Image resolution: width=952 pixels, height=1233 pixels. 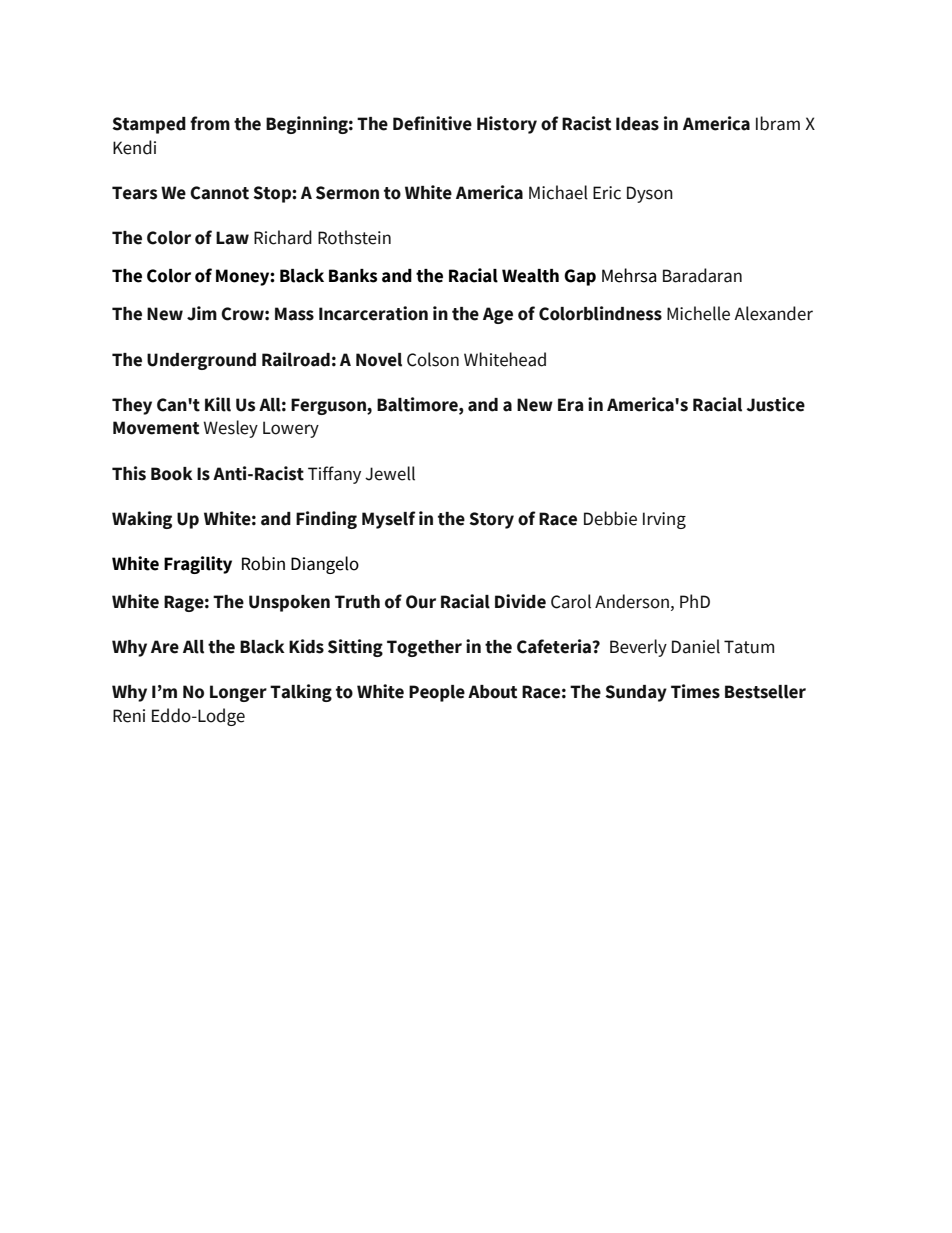 What do you see at coordinates (432, 123) in the image?
I see `Definitive` at bounding box center [432, 123].
